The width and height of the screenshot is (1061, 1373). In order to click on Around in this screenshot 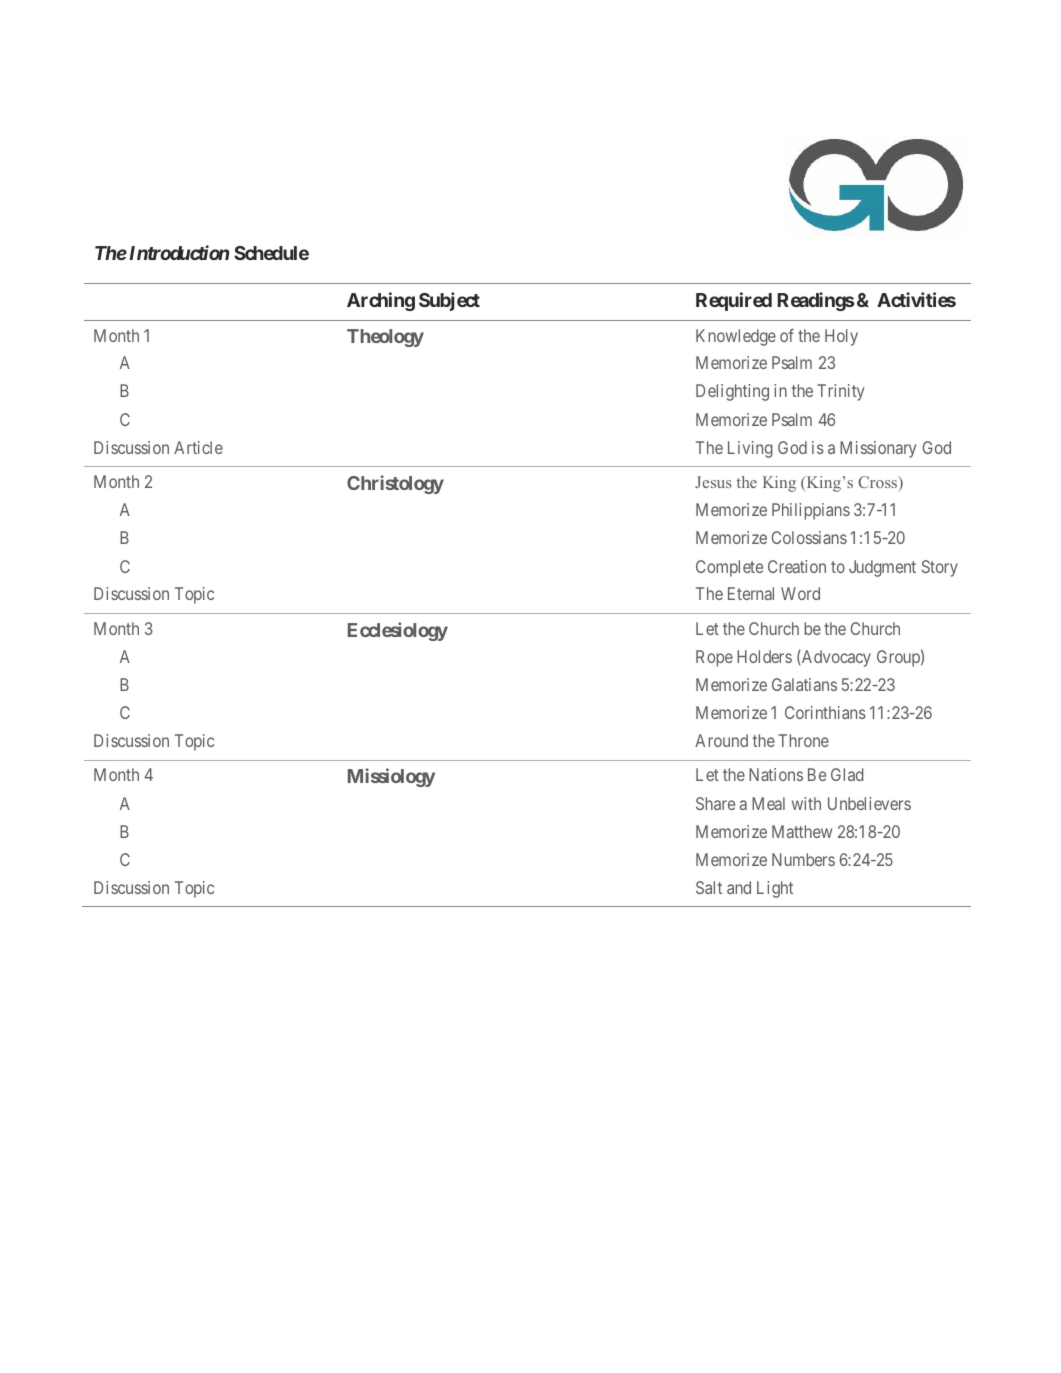, I will do `click(721, 740)`.
